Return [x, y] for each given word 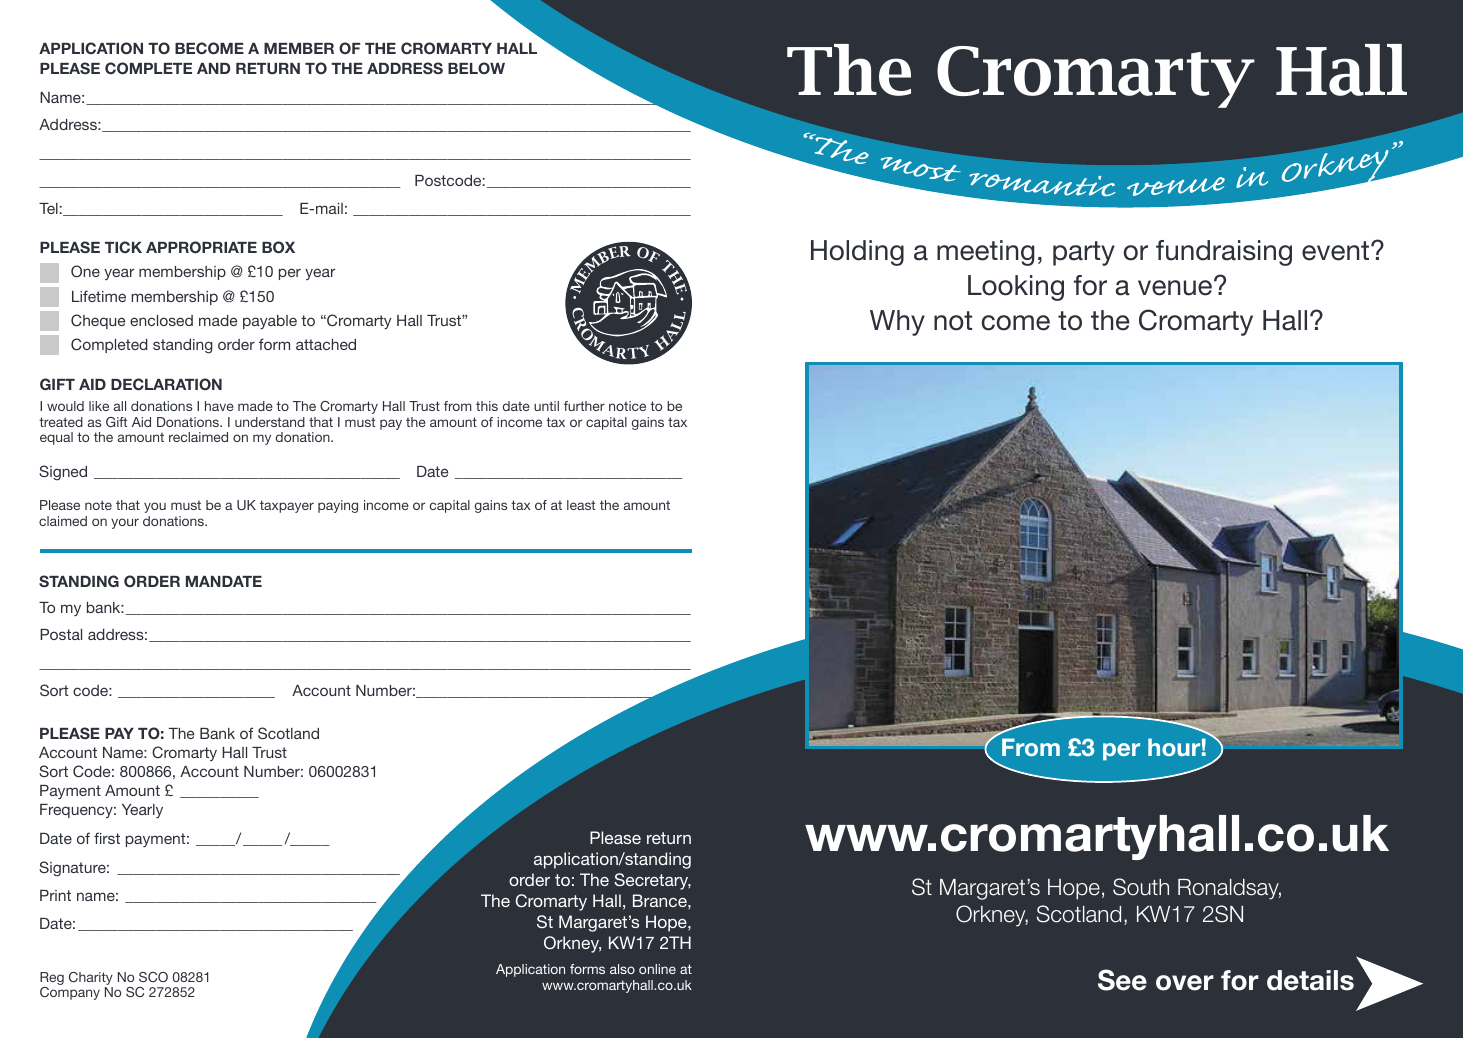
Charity [91, 980]
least [581, 505]
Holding [857, 253]
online [657, 969]
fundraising [1224, 253]
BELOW [476, 68]
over [1185, 983]
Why [897, 323]
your [125, 523]
